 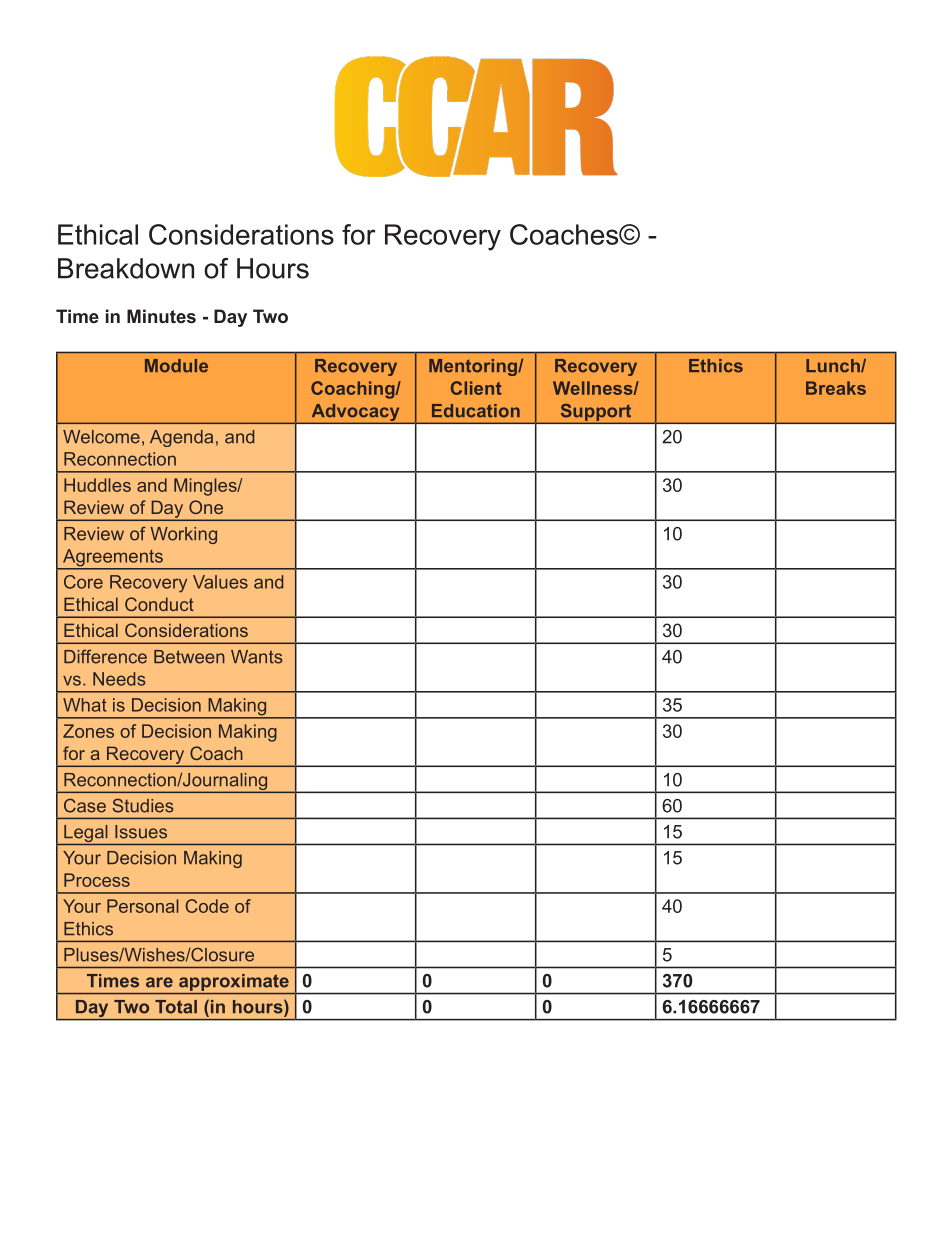 What do you see at coordinates (257, 657) in the screenshot?
I see `Wants` at bounding box center [257, 657].
